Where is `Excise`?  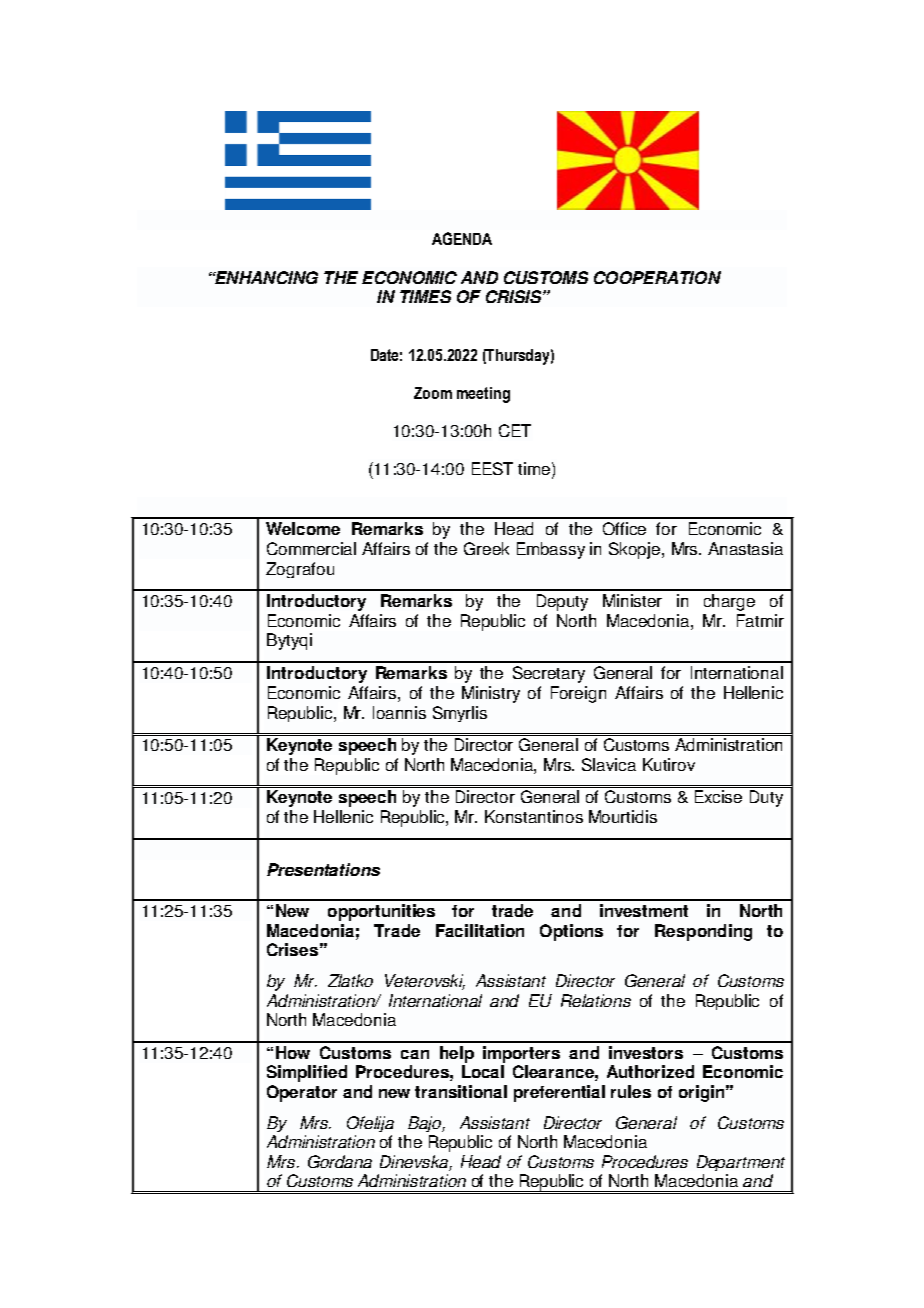 Excise is located at coordinates (718, 796).
